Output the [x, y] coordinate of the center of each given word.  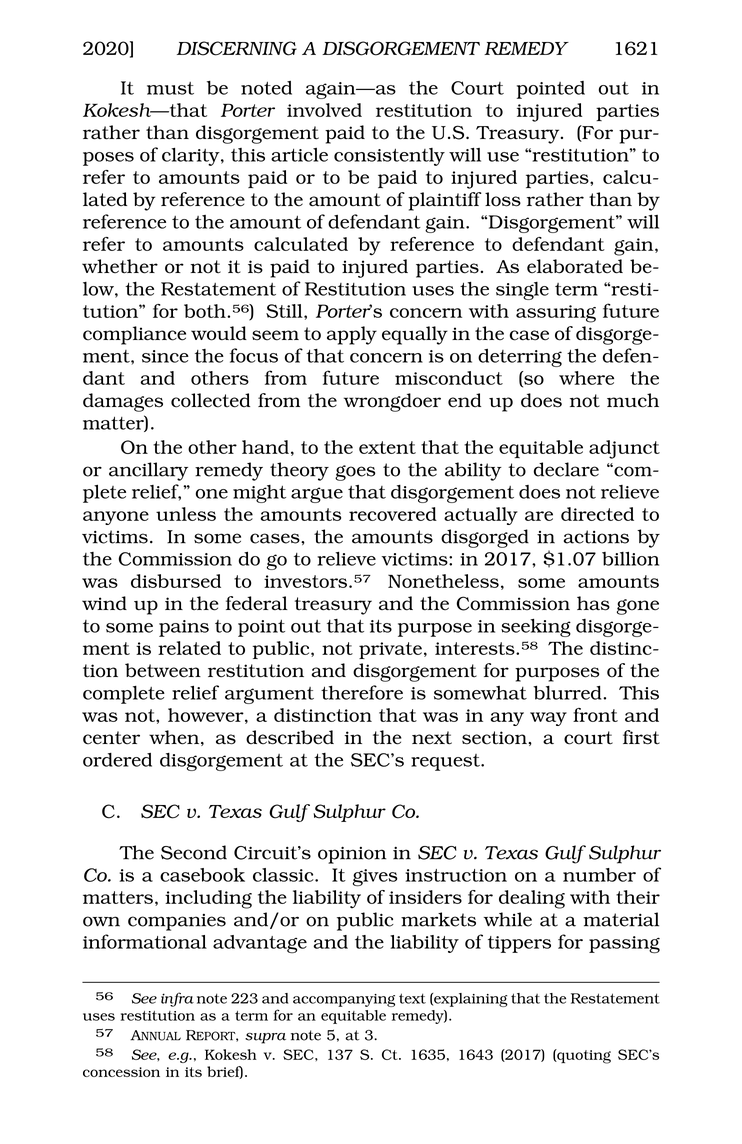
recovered [393, 514]
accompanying [344, 1000]
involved [324, 110]
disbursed [176, 581]
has [593, 603]
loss [503, 199]
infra [177, 999]
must [170, 88]
